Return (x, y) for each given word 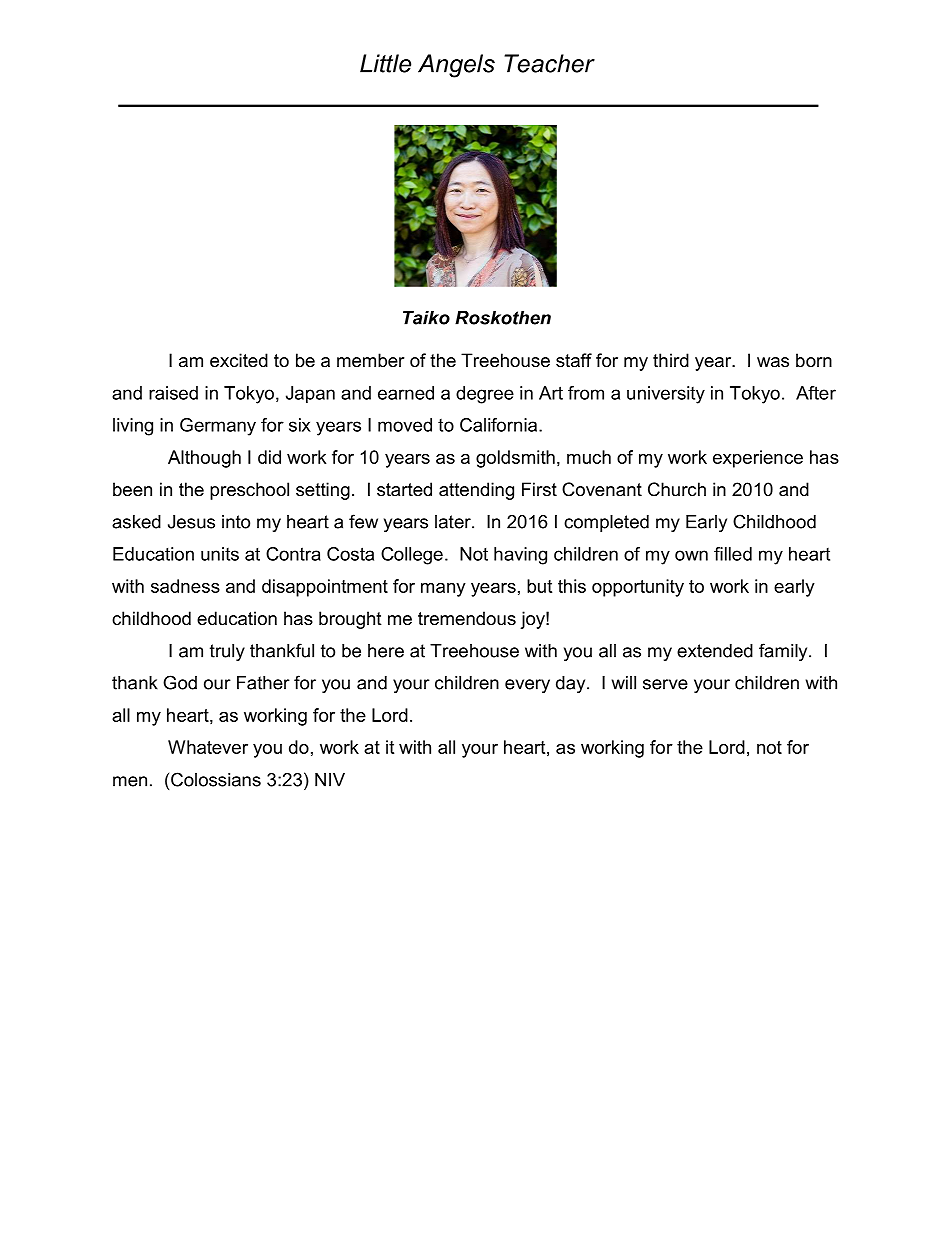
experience (758, 459)
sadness (185, 586)
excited (239, 360)
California (500, 425)
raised (173, 393)
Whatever (208, 747)
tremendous (467, 618)
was (773, 362)
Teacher (549, 63)
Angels (456, 66)
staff (574, 360)
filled (733, 554)
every (527, 686)
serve (665, 684)
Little (385, 63)
